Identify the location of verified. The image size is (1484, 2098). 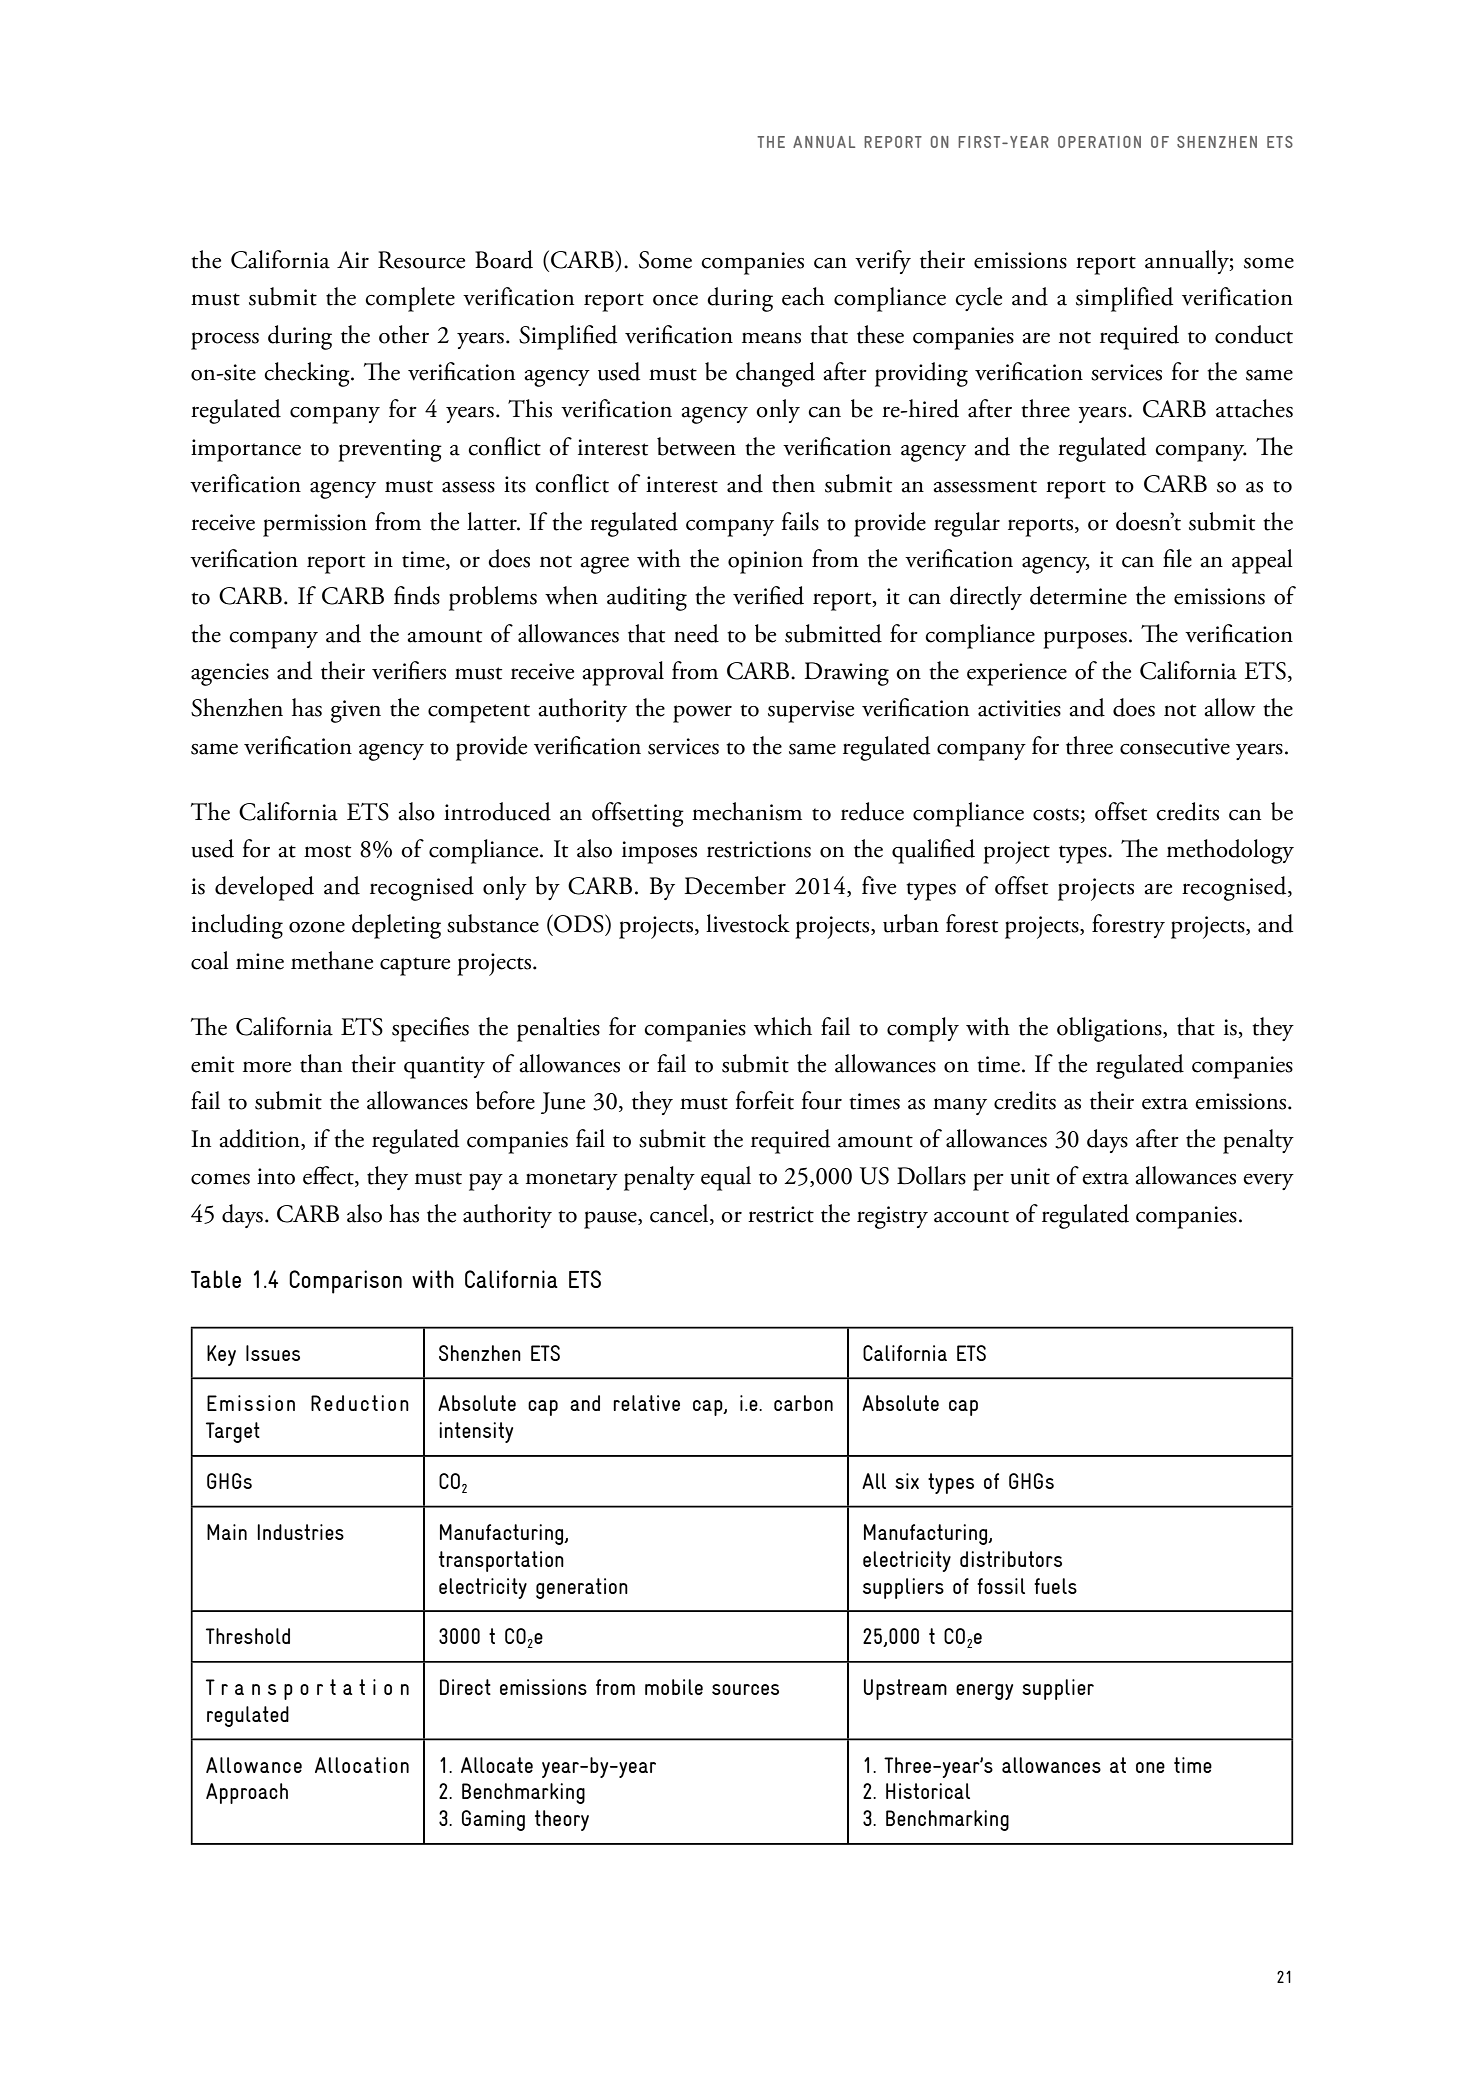
(768, 595).
